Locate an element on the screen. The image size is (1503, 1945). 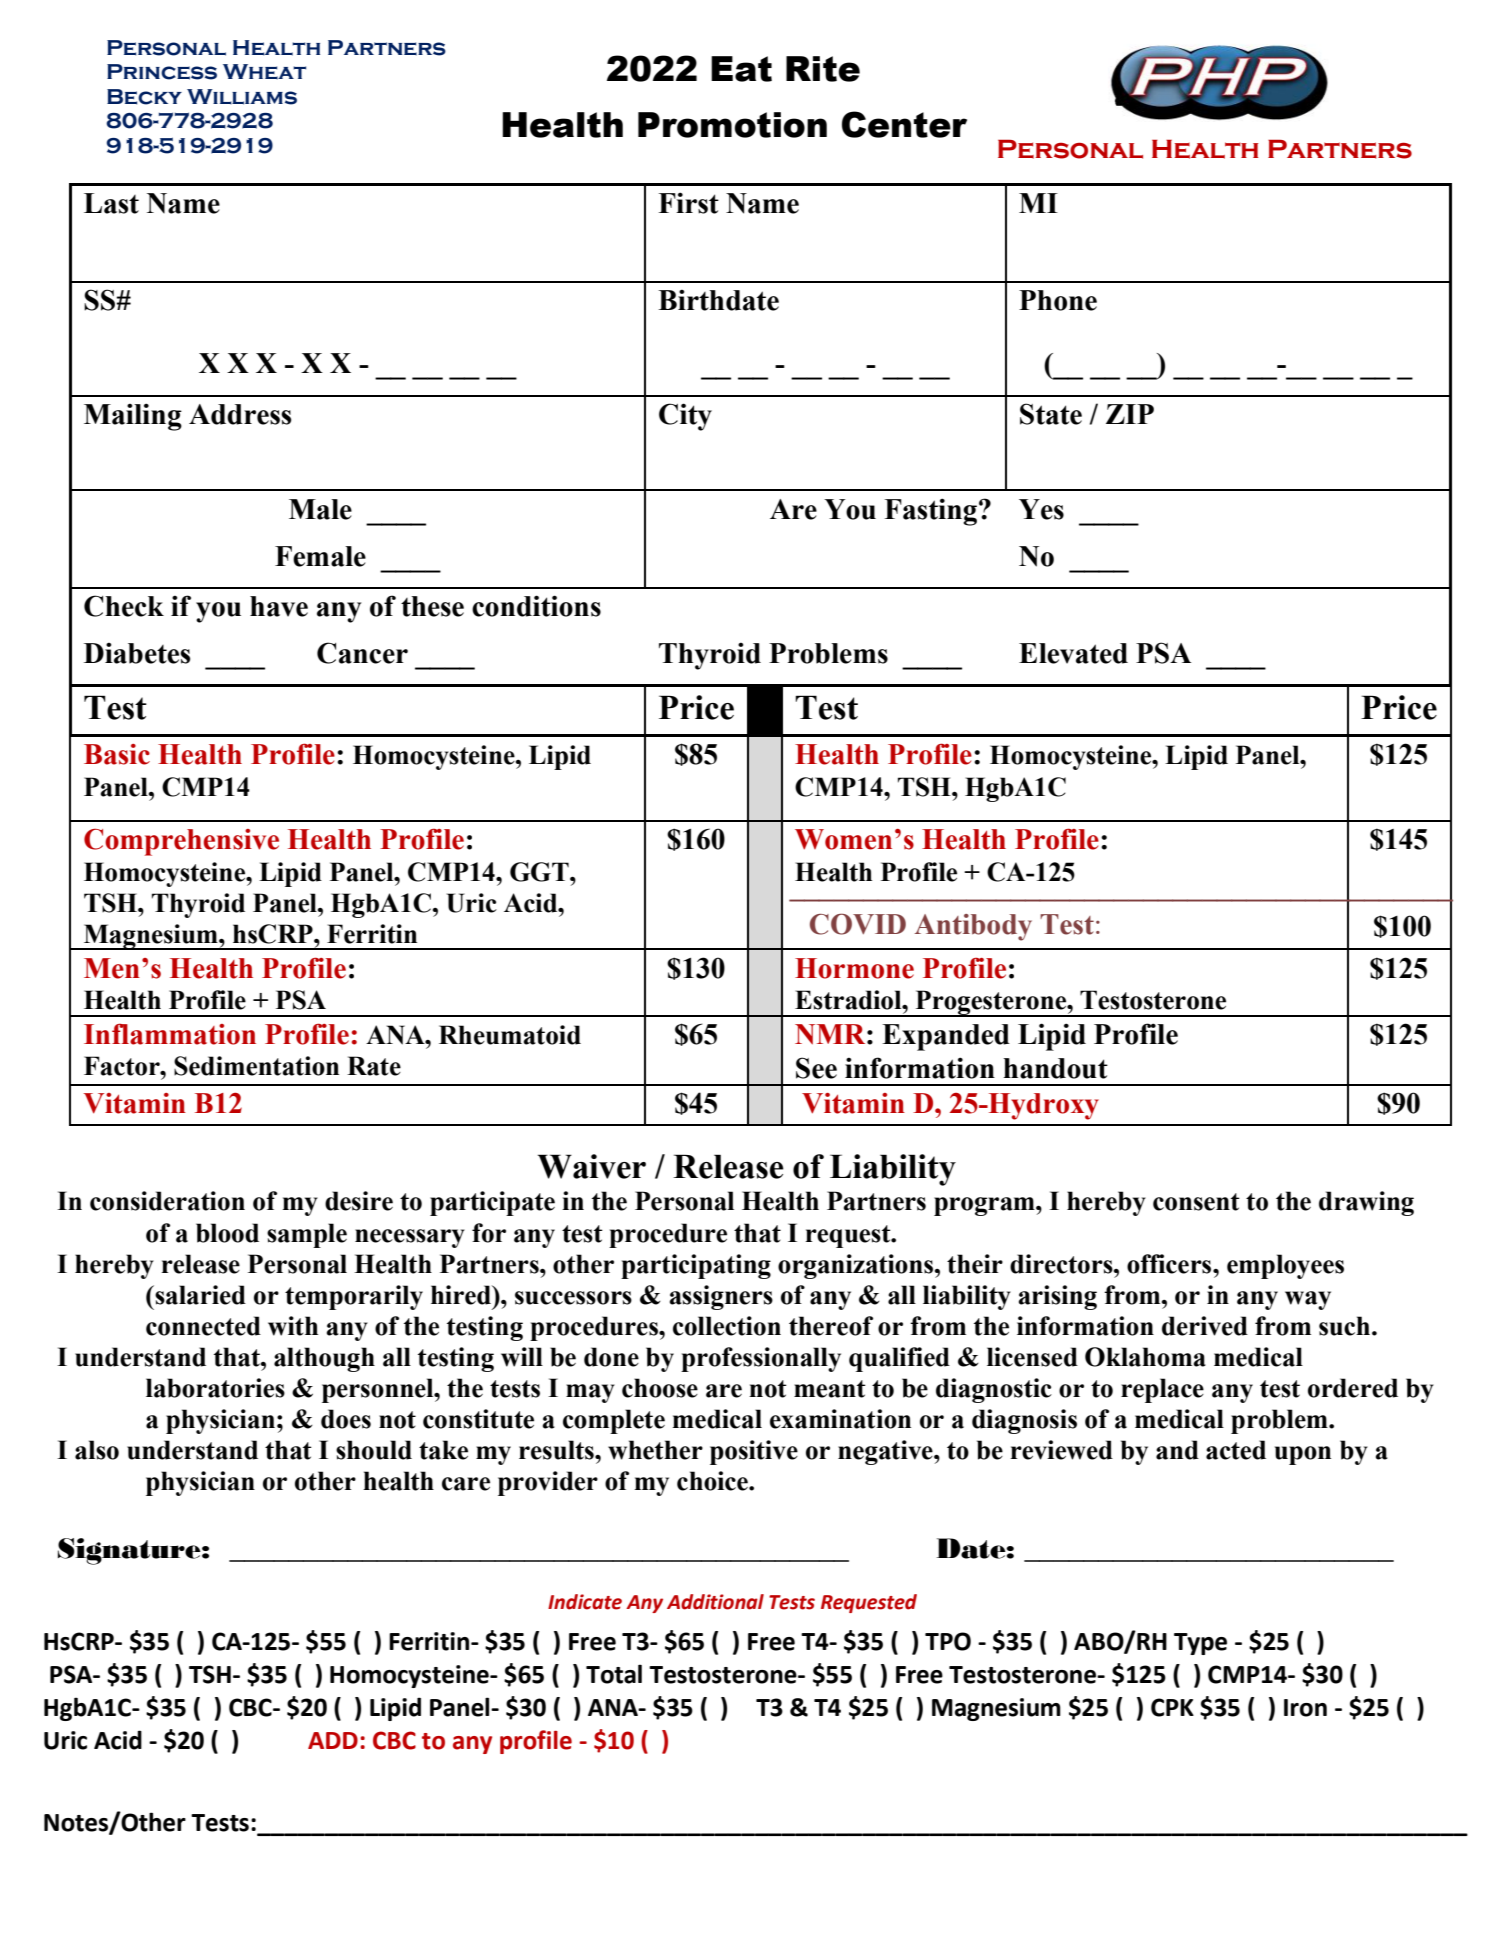
ZIP is located at coordinates (1130, 414).
